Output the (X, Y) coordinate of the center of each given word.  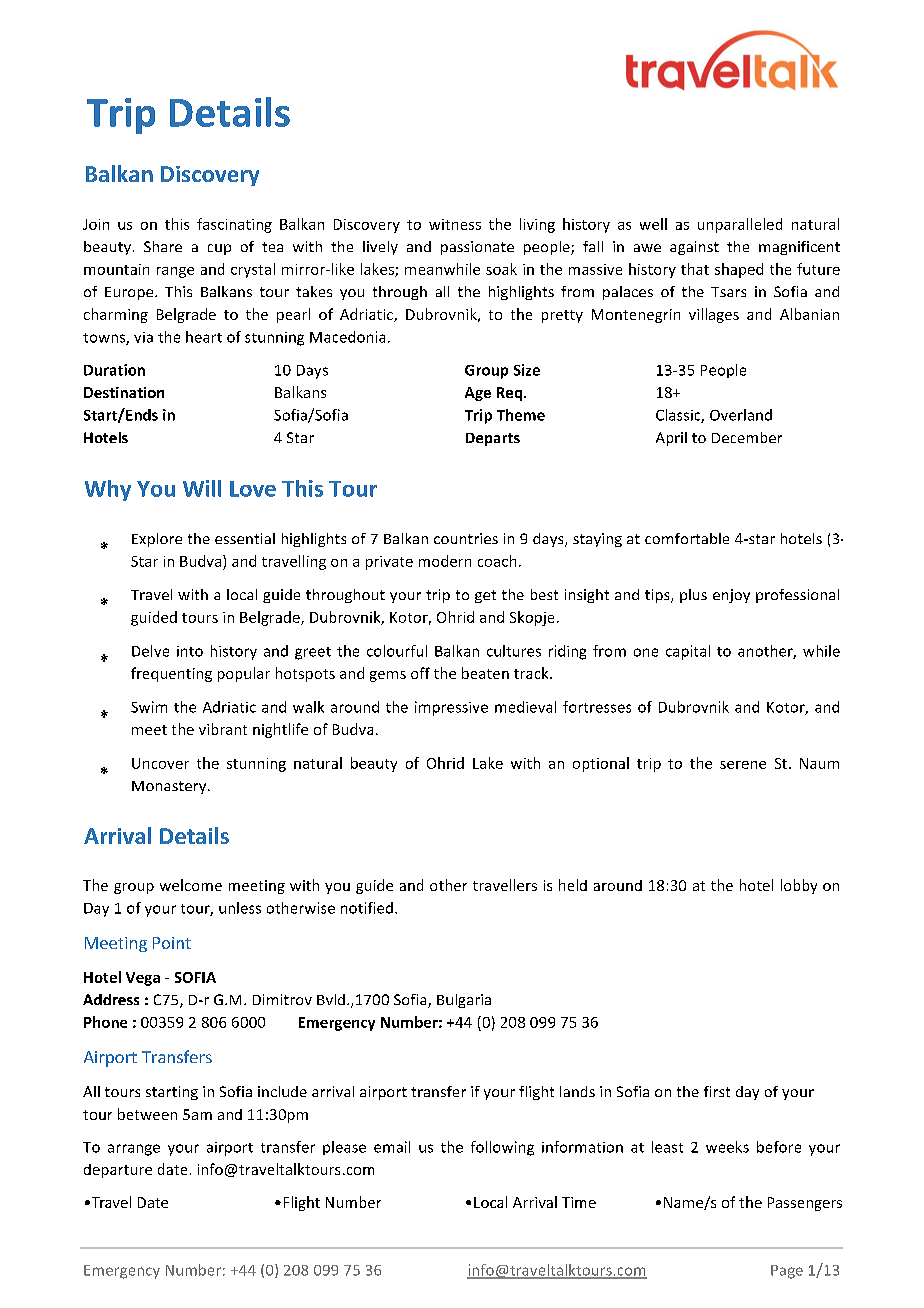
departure (118, 1171)
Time (579, 1202)
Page (787, 1272)
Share (163, 246)
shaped (739, 270)
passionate (477, 248)
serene (743, 765)
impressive (451, 708)
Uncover (160, 763)
